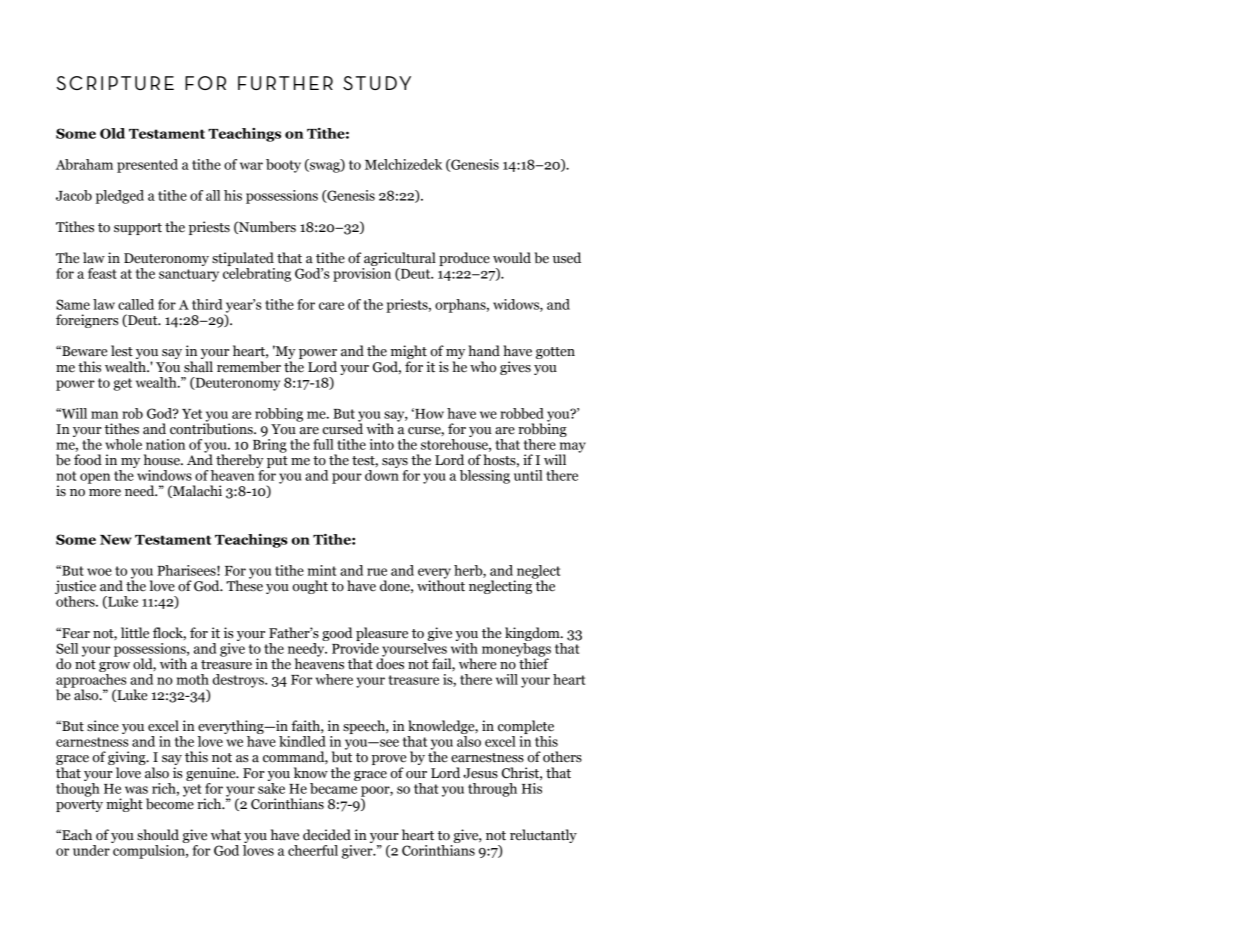 The height and width of the image is (952, 1233). What do you see at coordinates (158, 835) in the image?
I see `should` at bounding box center [158, 835].
